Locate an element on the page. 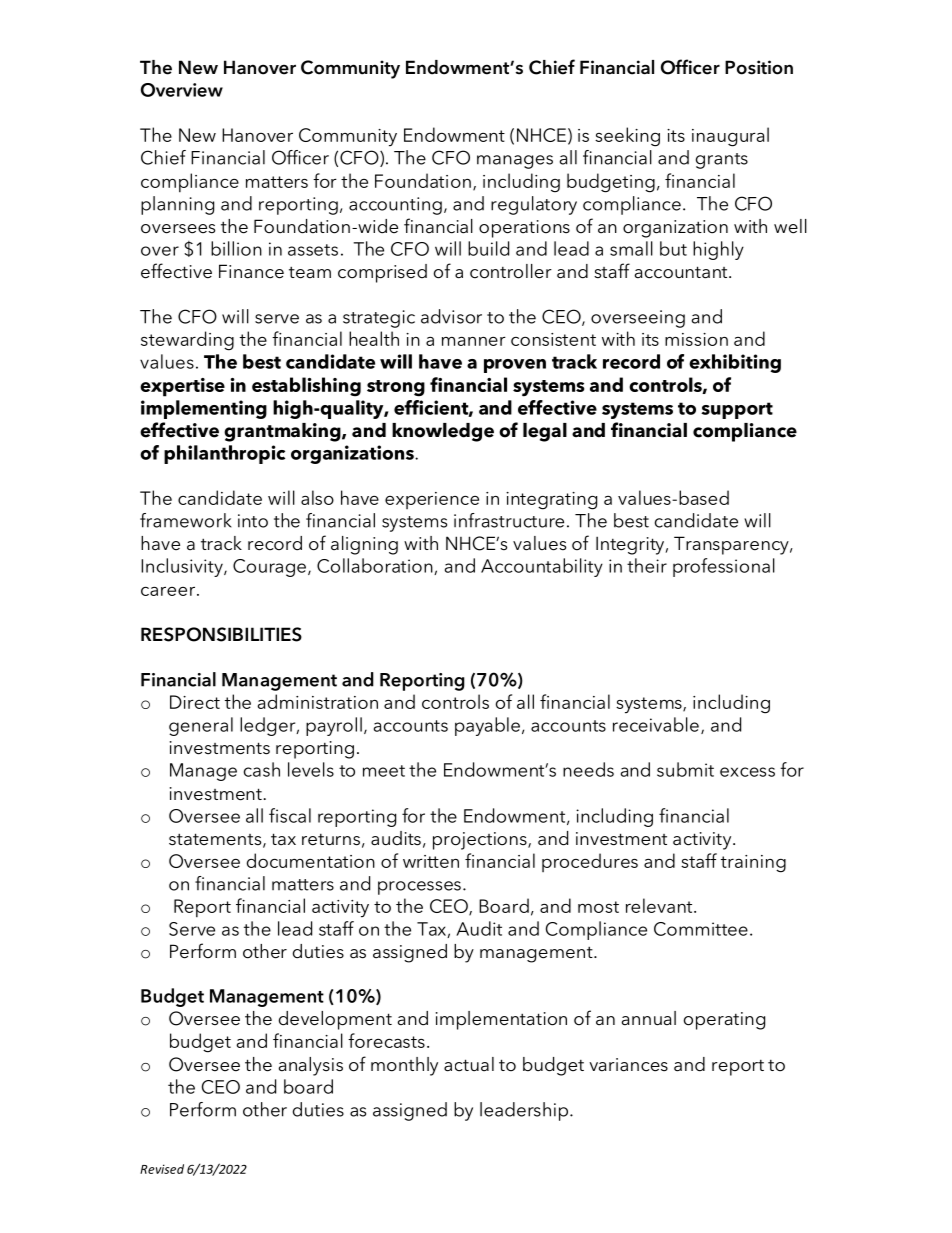  support is located at coordinates (737, 410).
